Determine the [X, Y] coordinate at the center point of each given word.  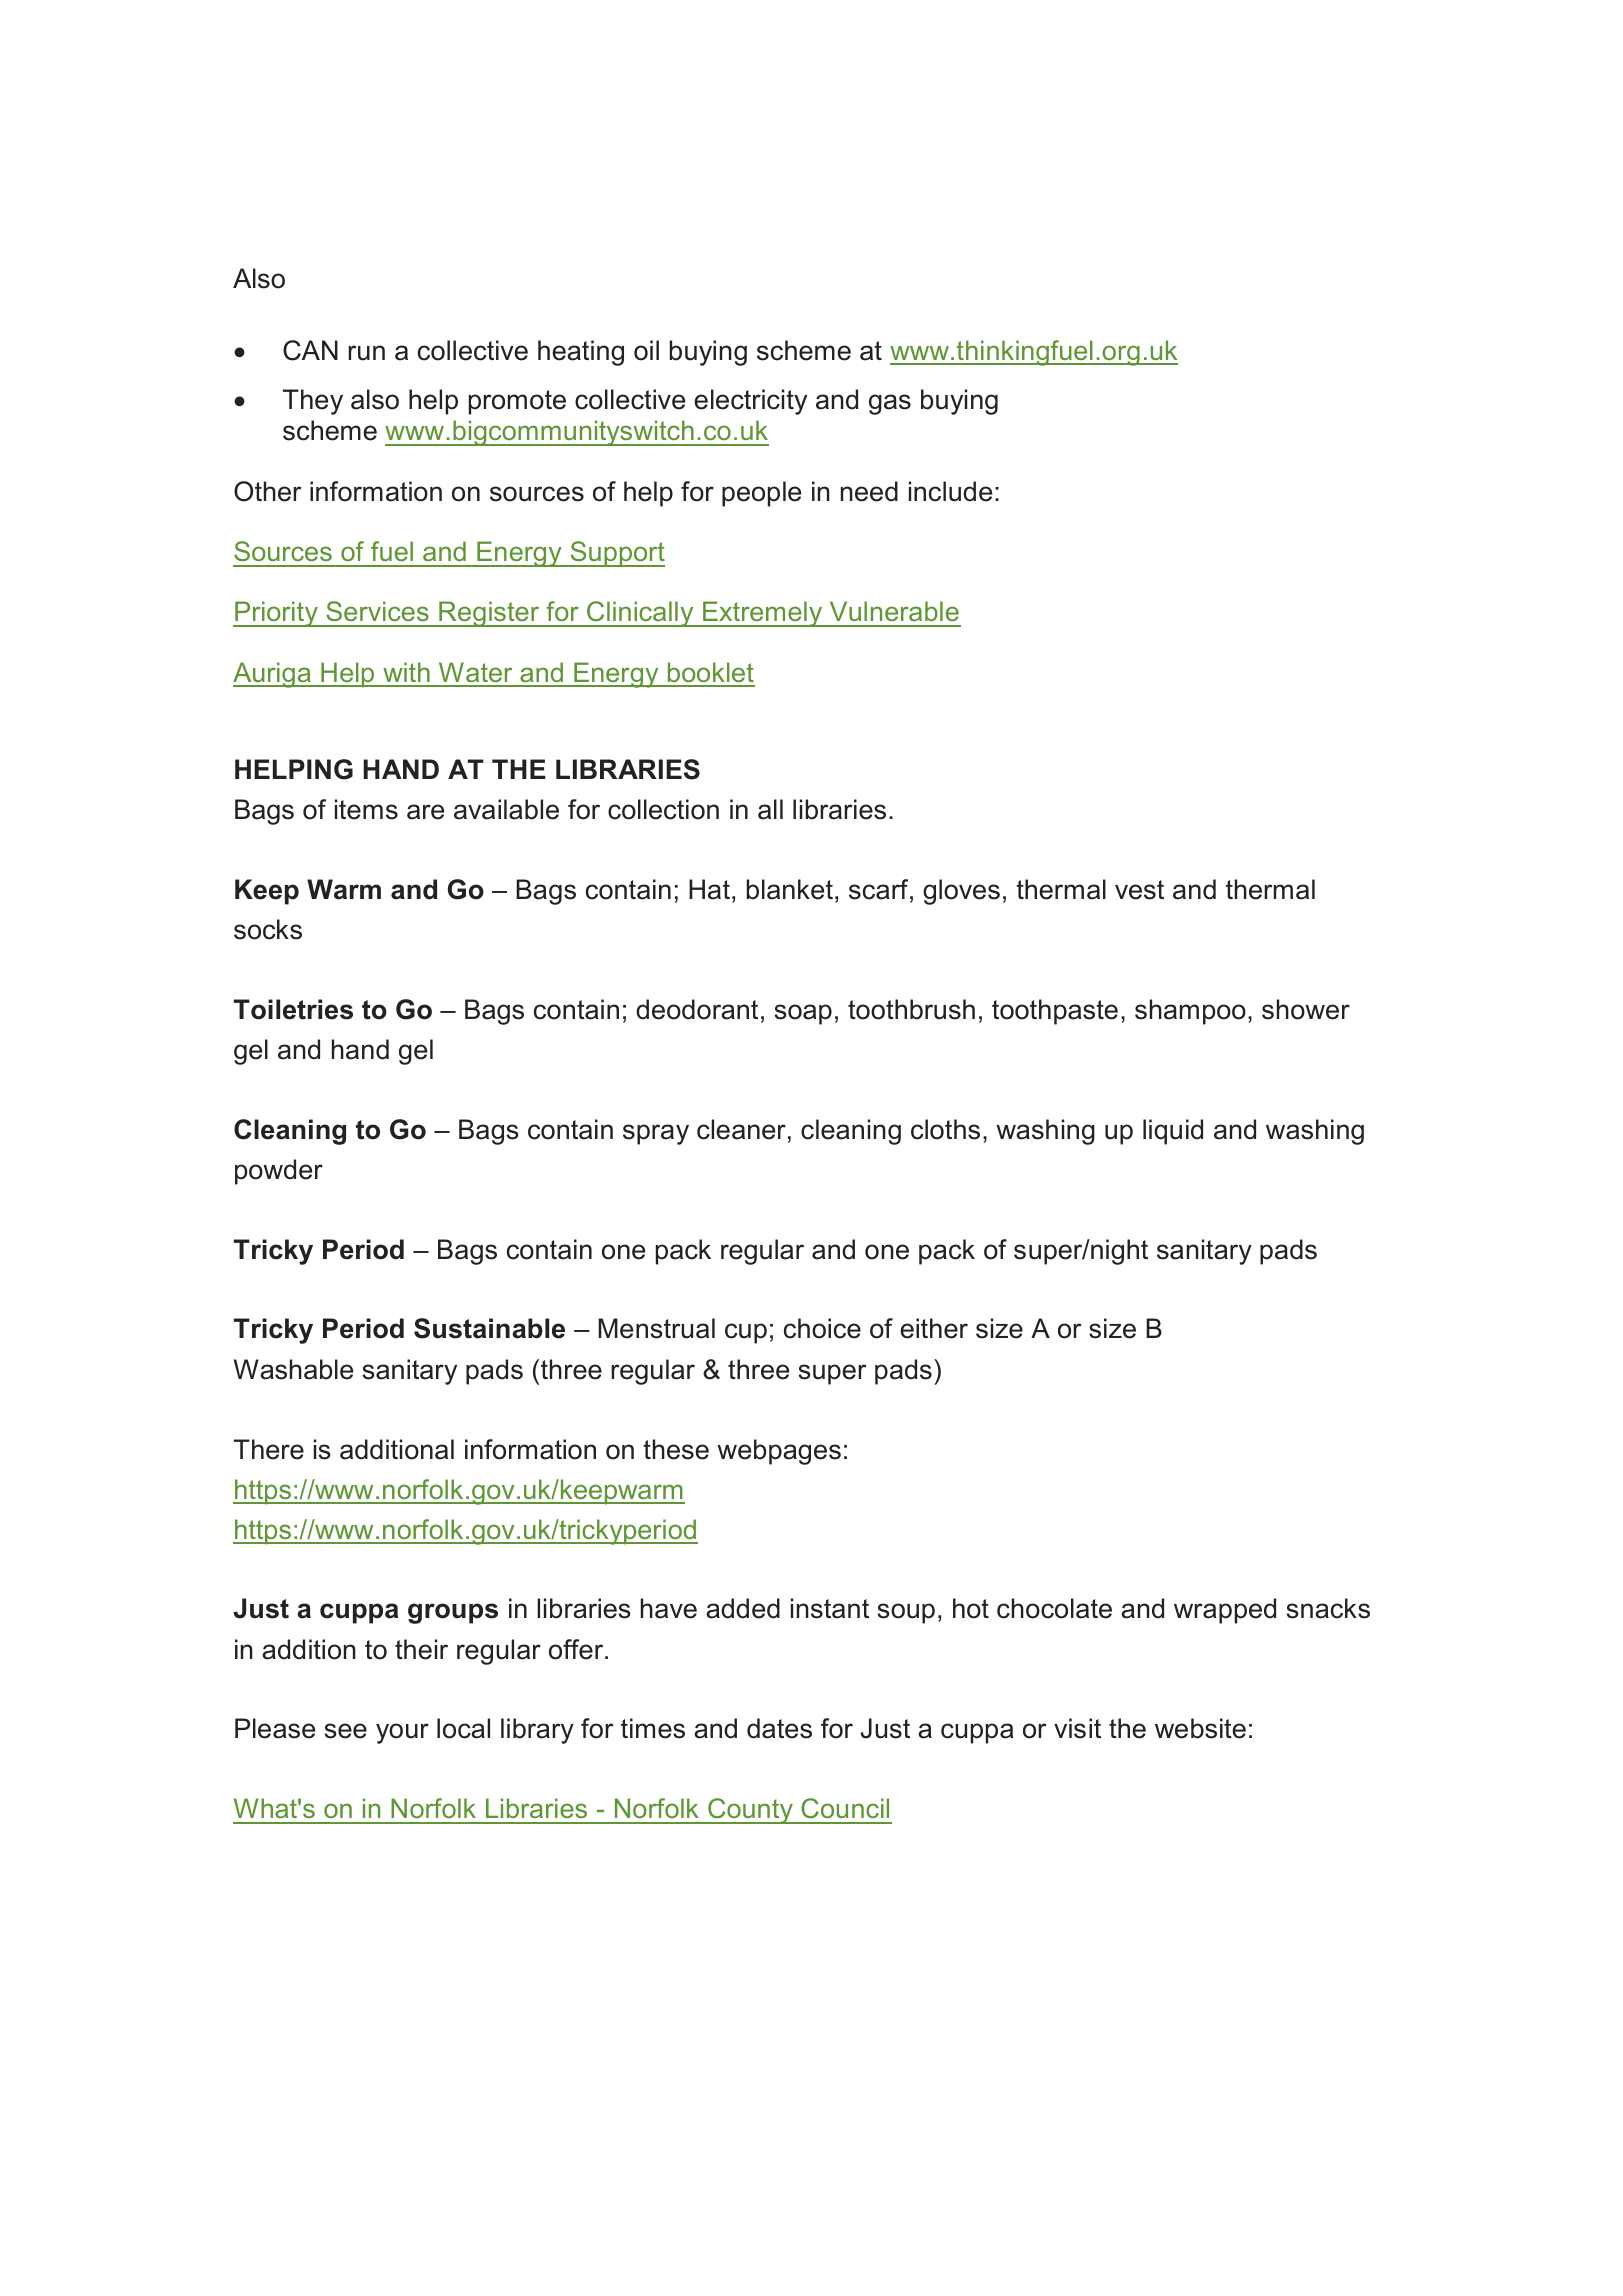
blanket [789, 889]
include [950, 491]
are [425, 812]
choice [822, 1328]
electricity [750, 402]
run [366, 353]
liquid [1173, 1132]
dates [779, 1728]
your [402, 1733]
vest [1139, 890]
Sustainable [489, 1328]
